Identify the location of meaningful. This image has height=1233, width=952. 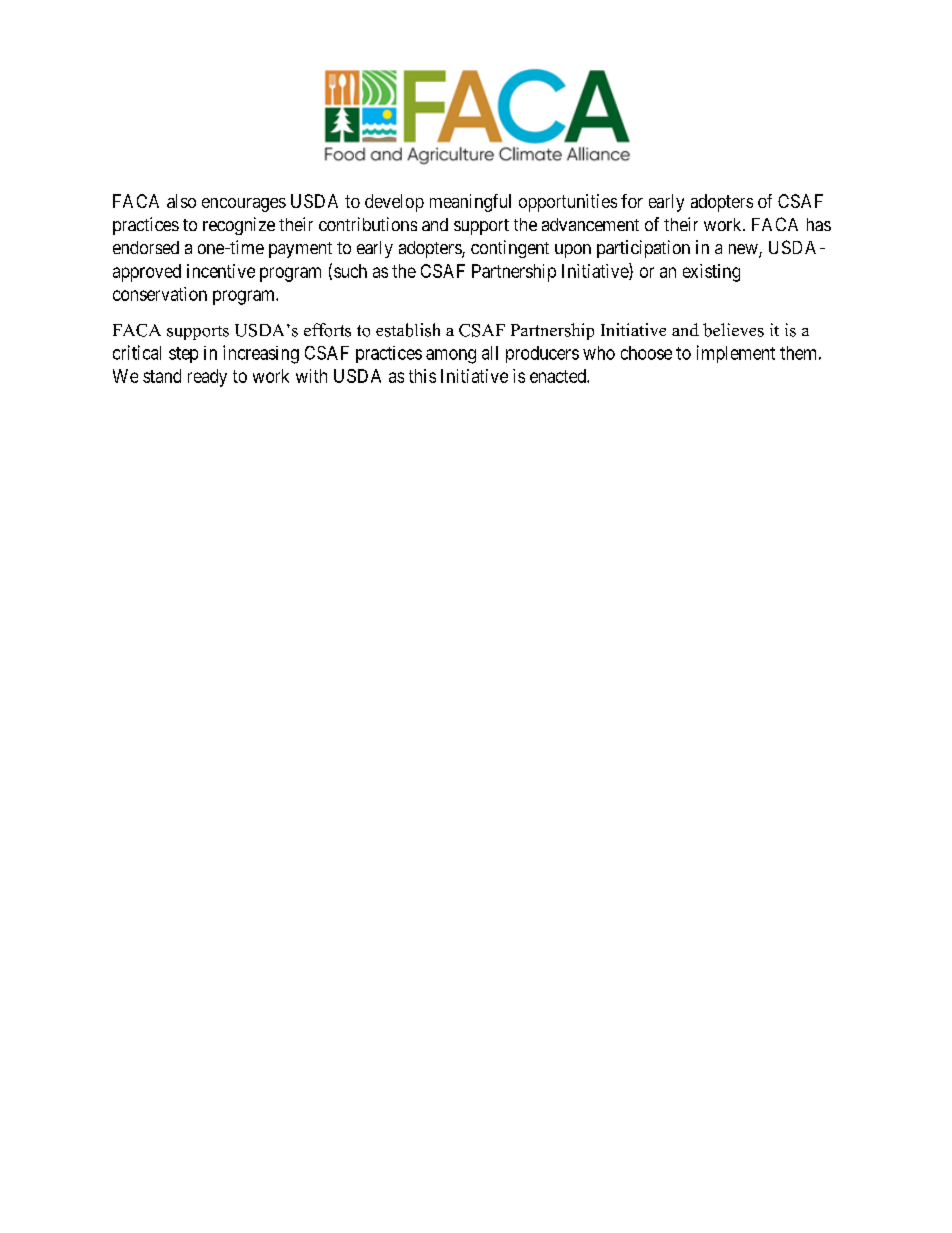
(470, 203).
